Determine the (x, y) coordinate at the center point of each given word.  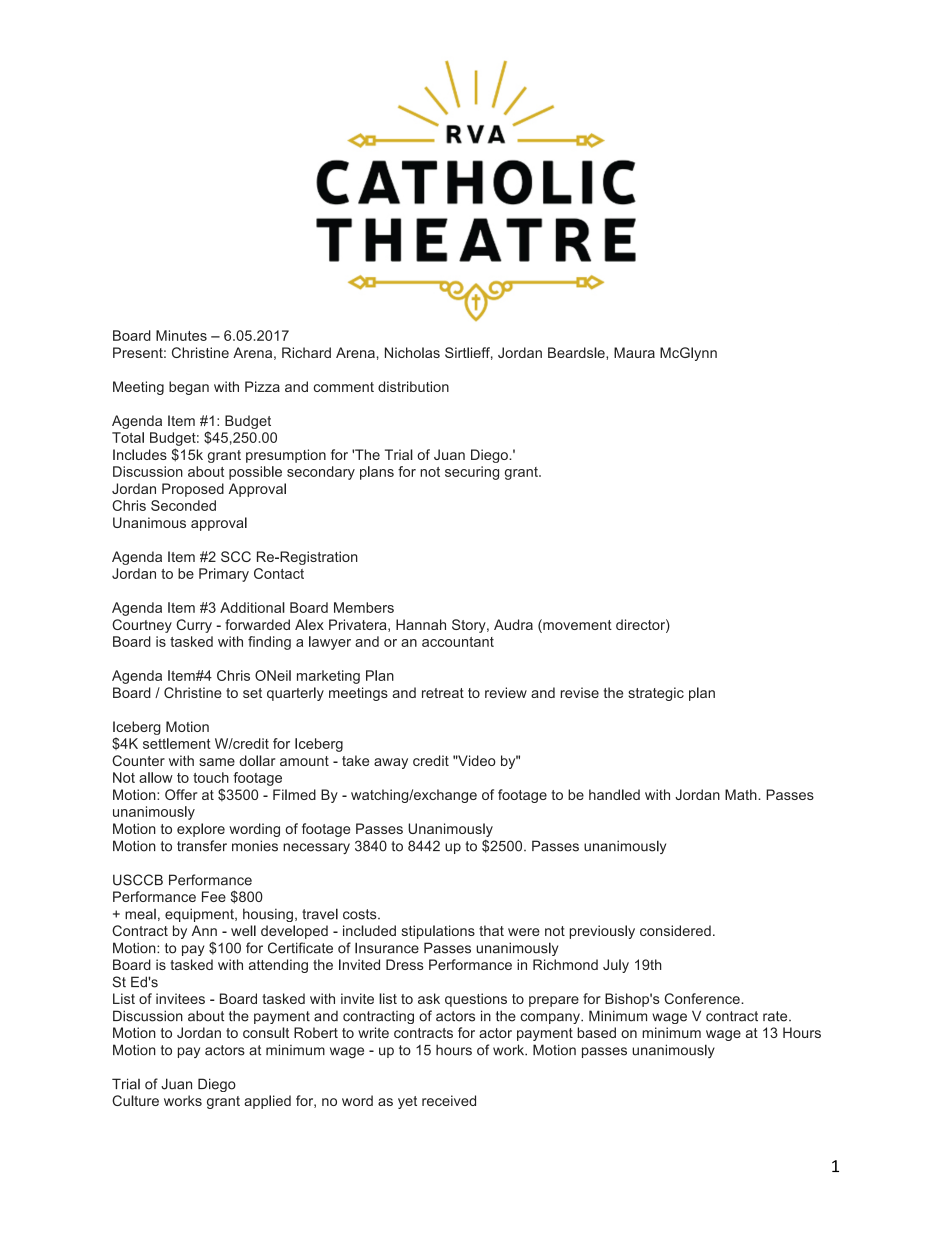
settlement (177, 743)
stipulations (438, 932)
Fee (214, 896)
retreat (443, 693)
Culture (135, 1100)
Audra (513, 624)
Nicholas (412, 352)
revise (580, 692)
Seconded (183, 505)
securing (472, 473)
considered (675, 930)
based (596, 1032)
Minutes (181, 335)
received (449, 1100)
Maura (634, 352)
